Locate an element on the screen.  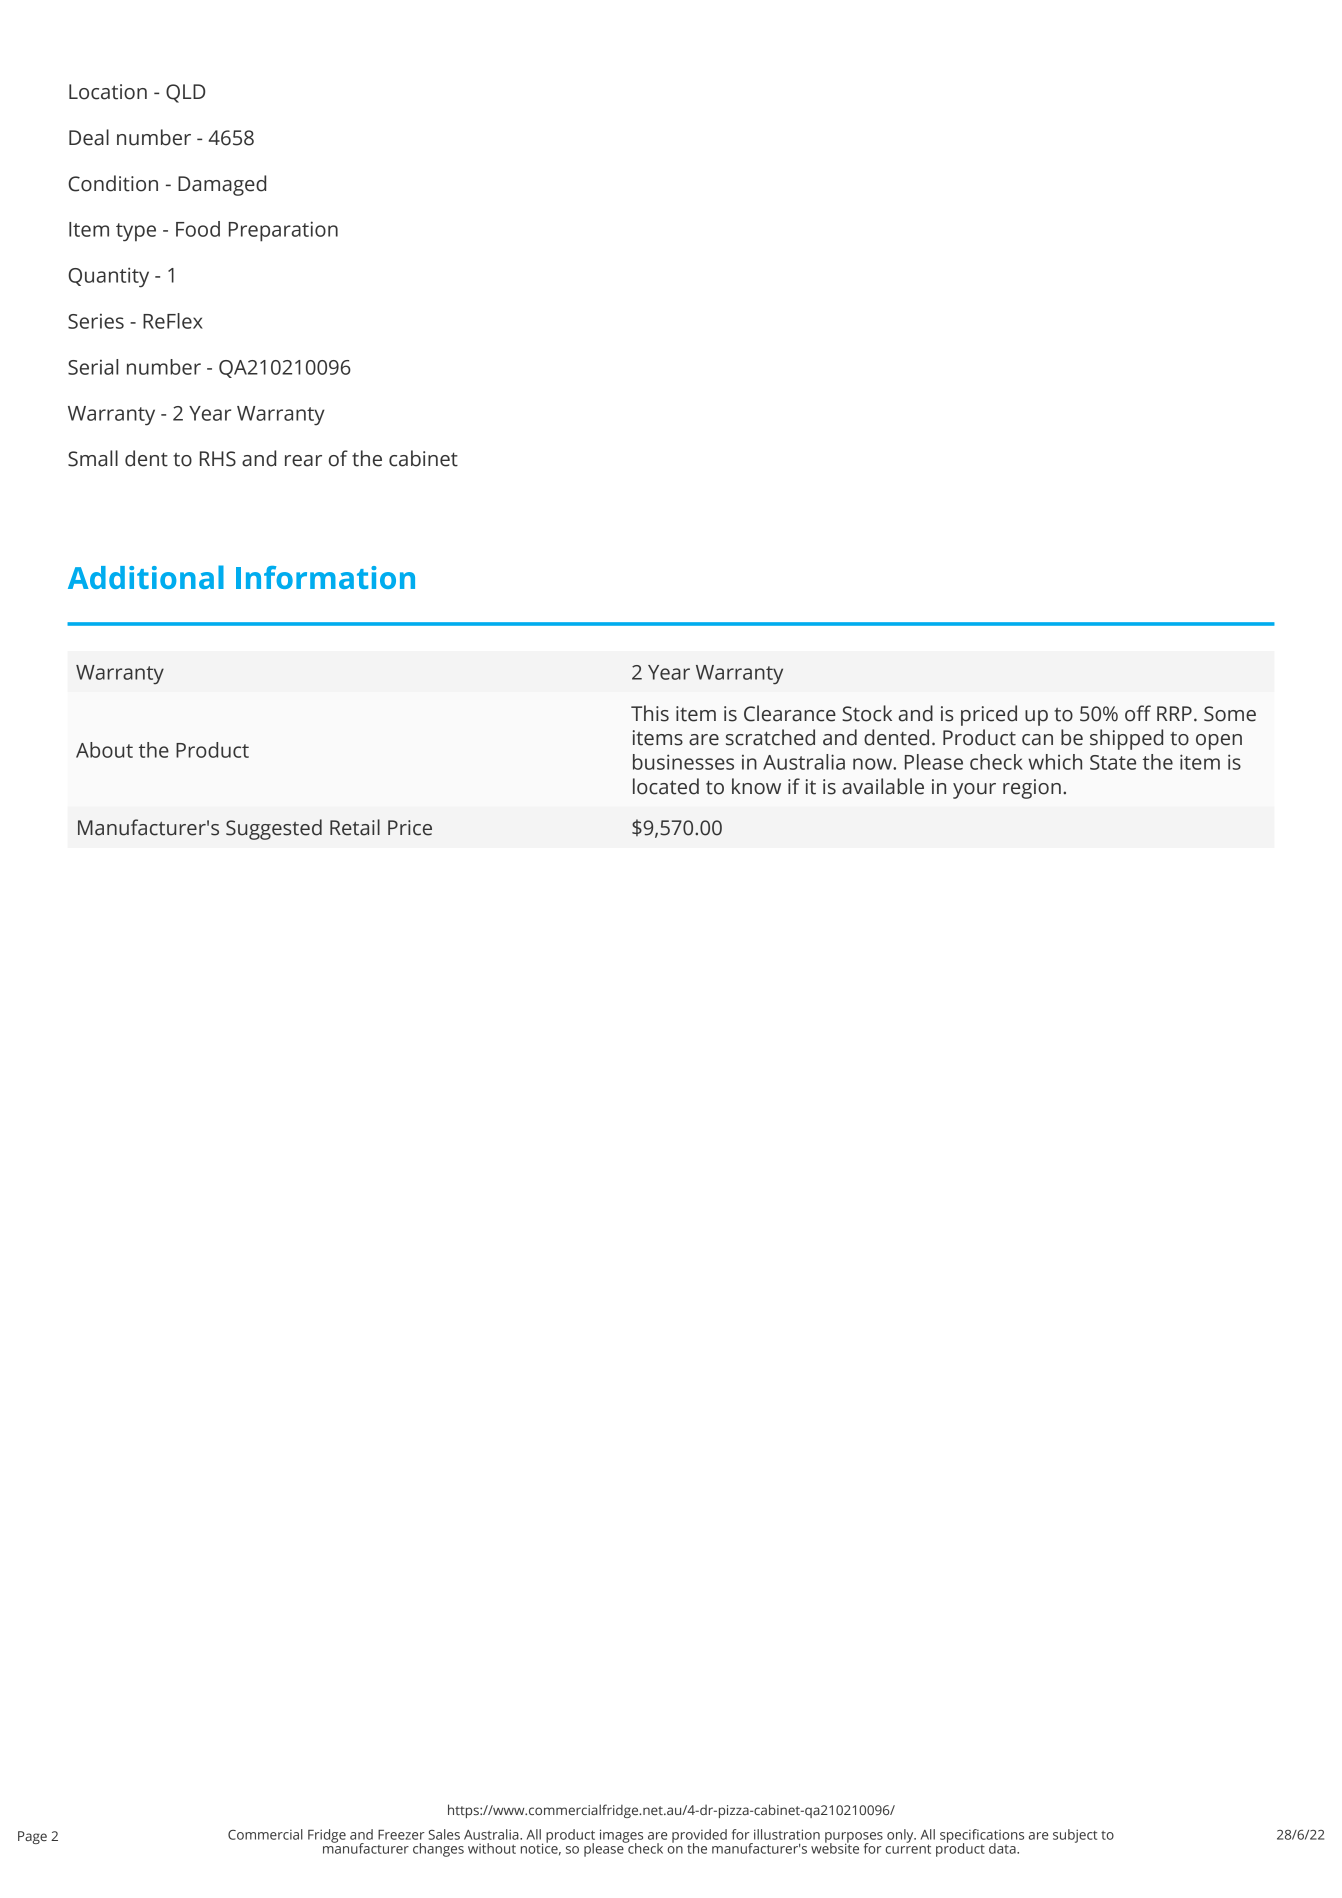
Page is located at coordinates (32, 1837).
